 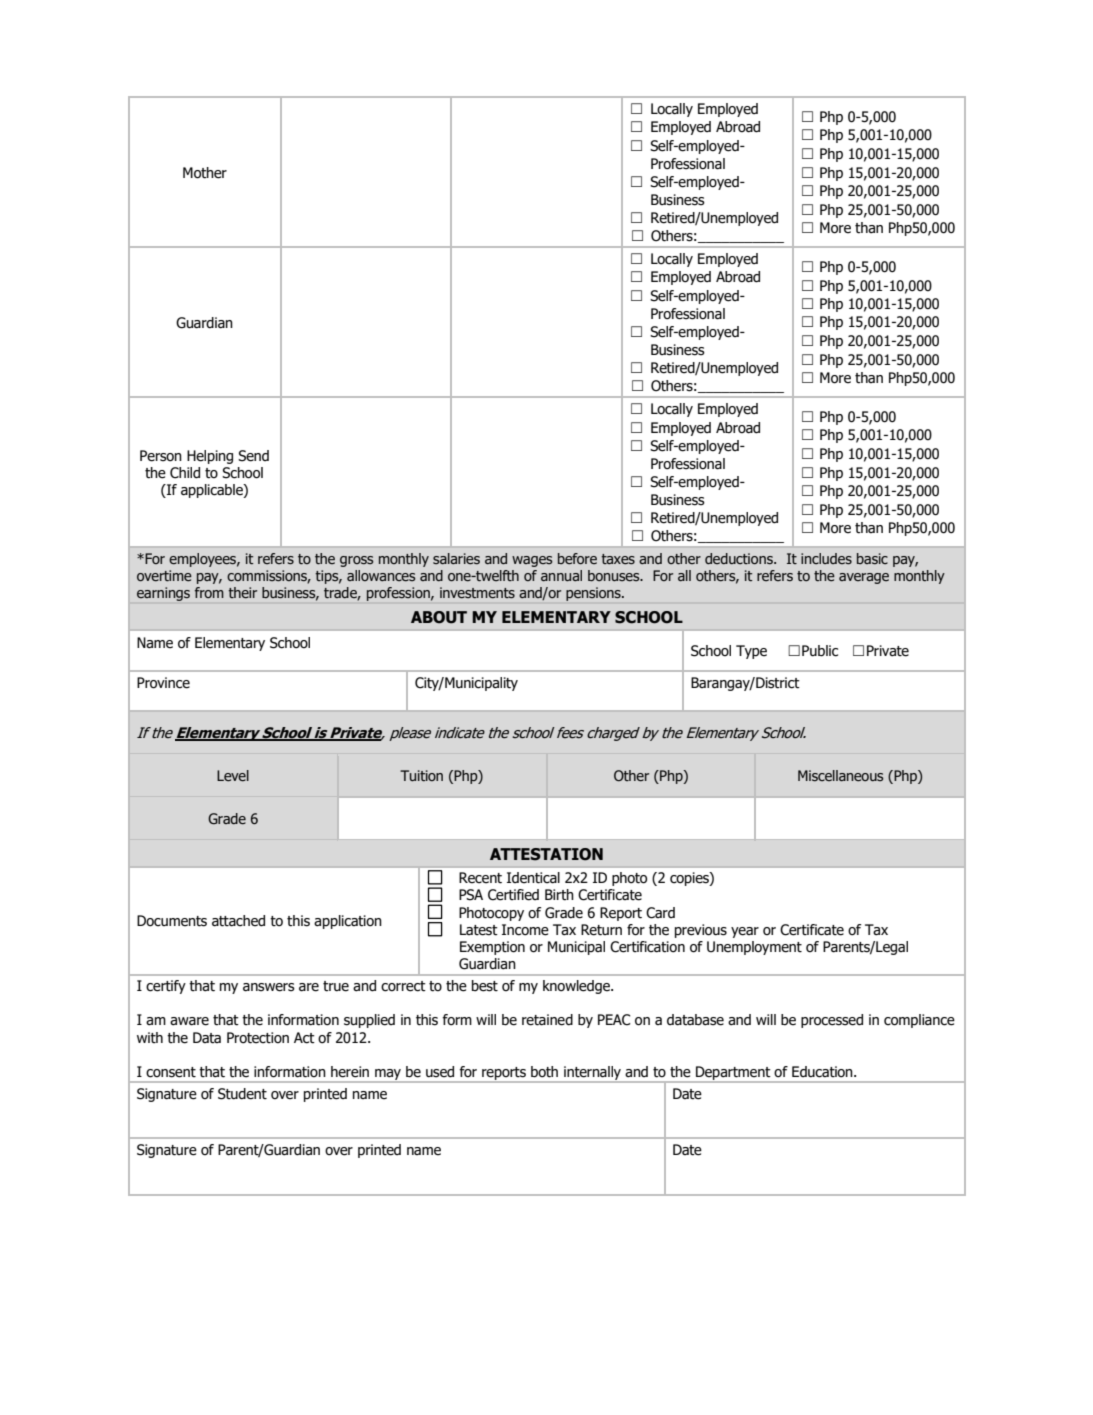 I want to click on Public, so click(x=820, y=651).
